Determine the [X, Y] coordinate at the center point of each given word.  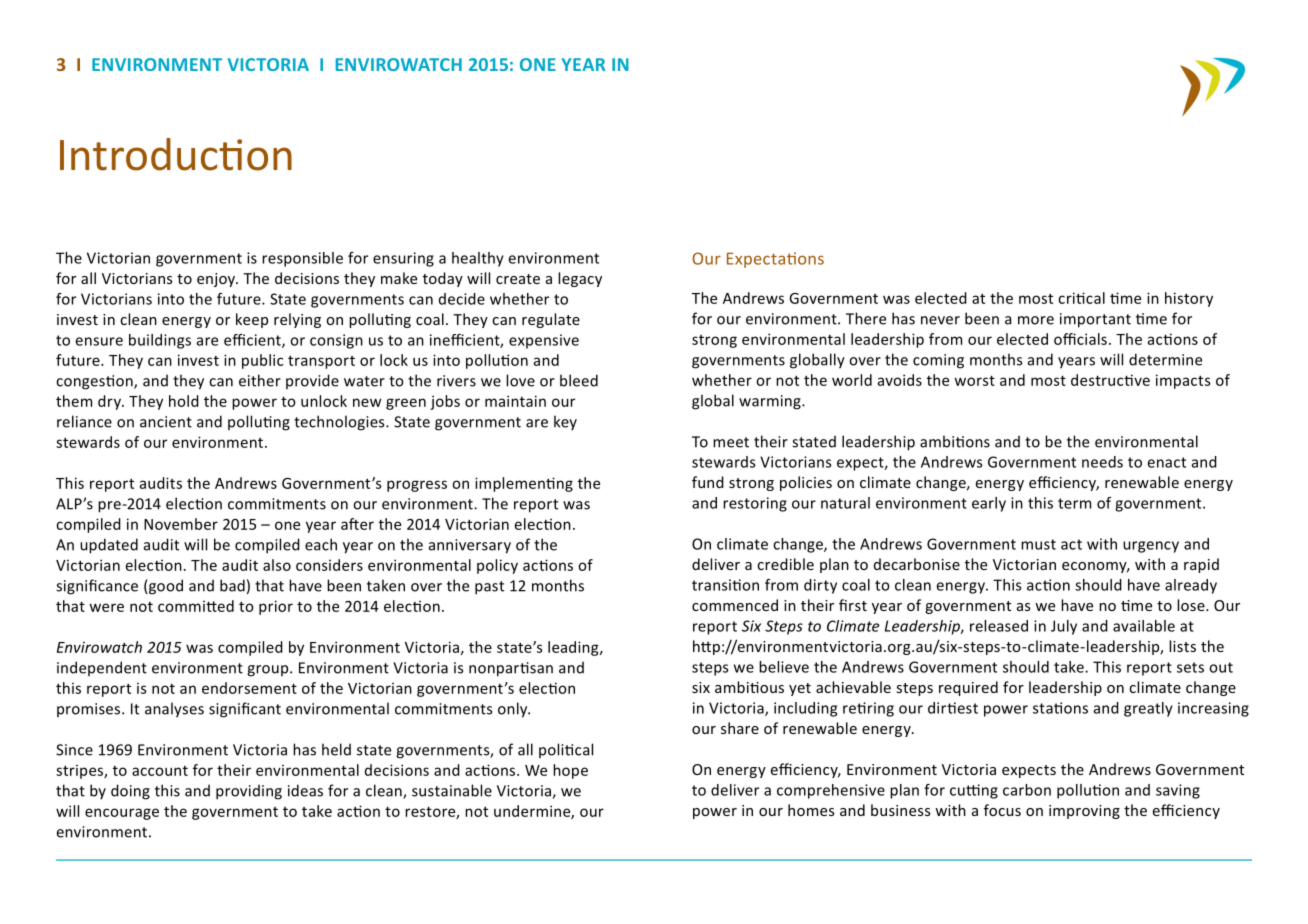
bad [232, 585]
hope [570, 771]
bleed [579, 380]
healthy [478, 259]
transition [725, 585]
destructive [1110, 380]
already [1191, 586]
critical [1081, 298]
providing [249, 792]
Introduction [176, 154]
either [260, 380]
